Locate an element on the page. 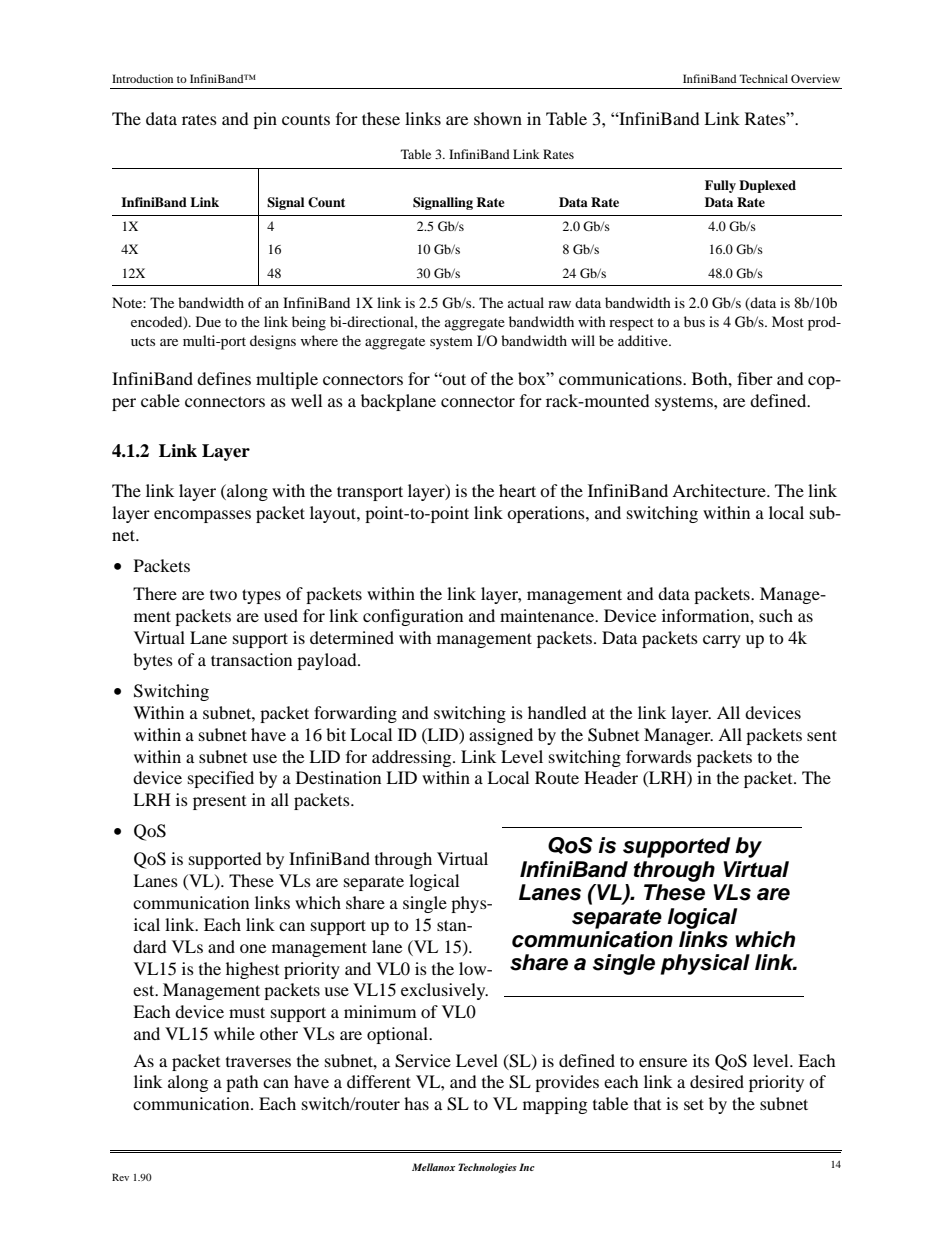 This document has height=1235, width=952. shown is located at coordinates (498, 118).
